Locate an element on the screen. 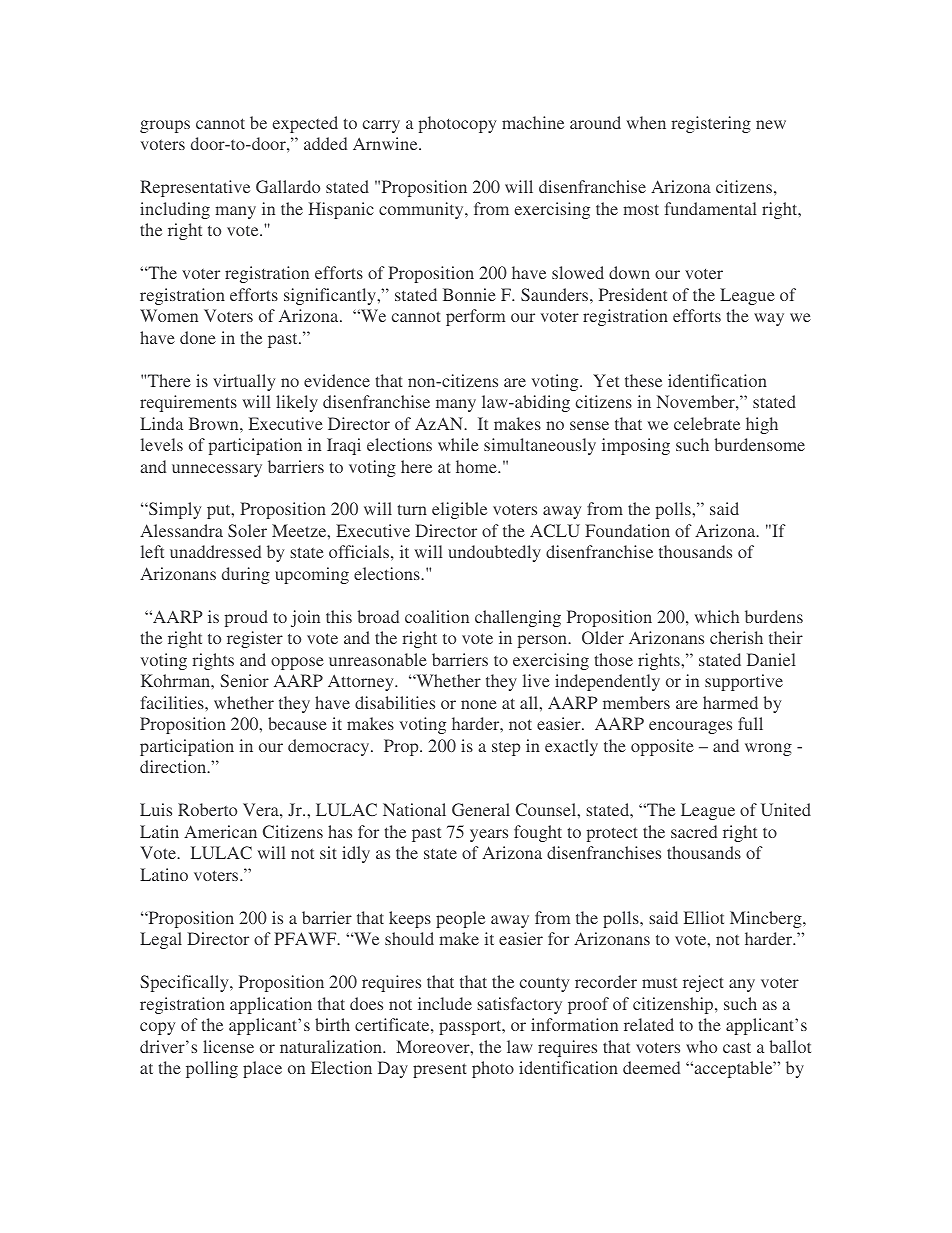  during is located at coordinates (246, 575).
